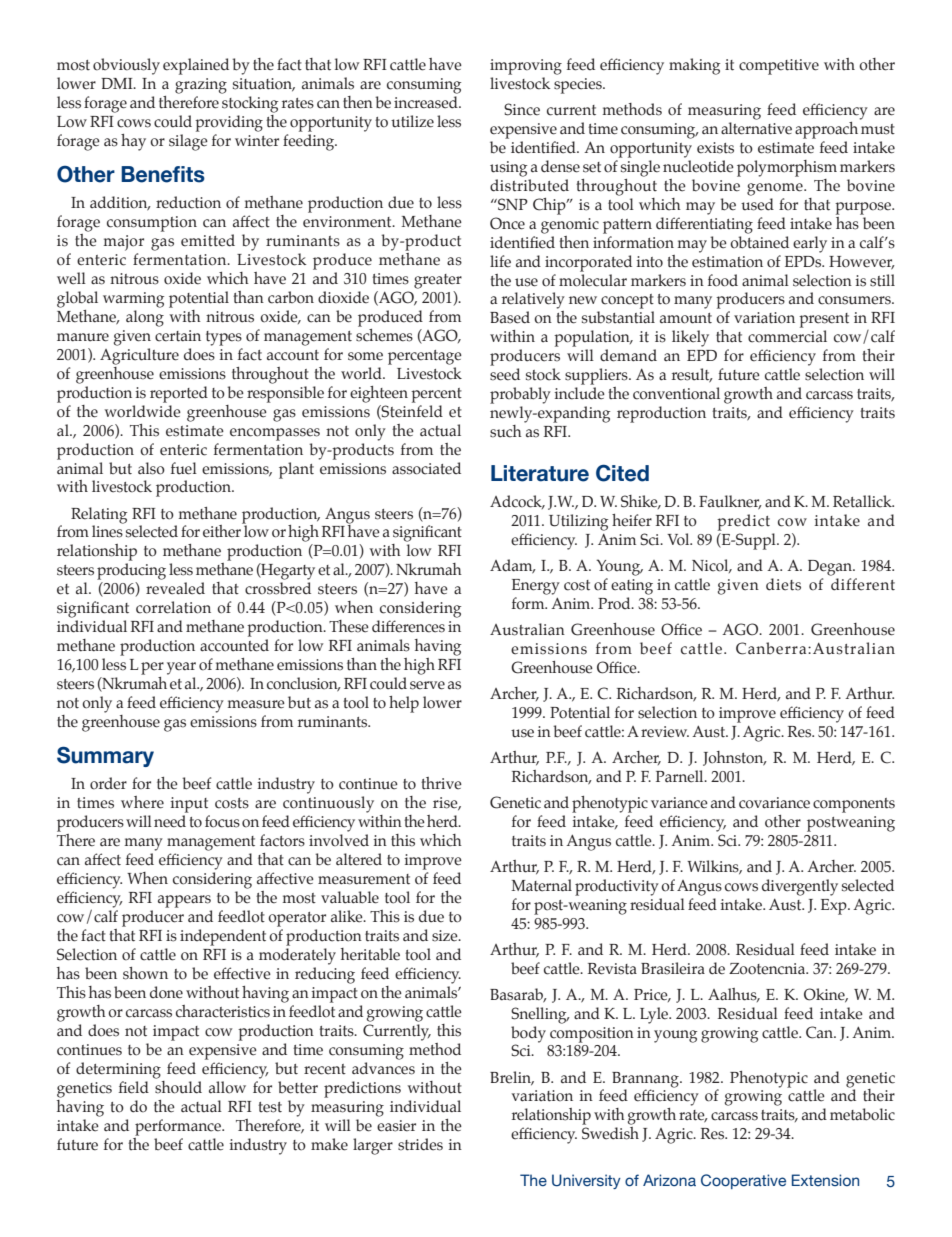 This screenshot has height=1237, width=952. I want to click on Summary, so click(105, 756).
